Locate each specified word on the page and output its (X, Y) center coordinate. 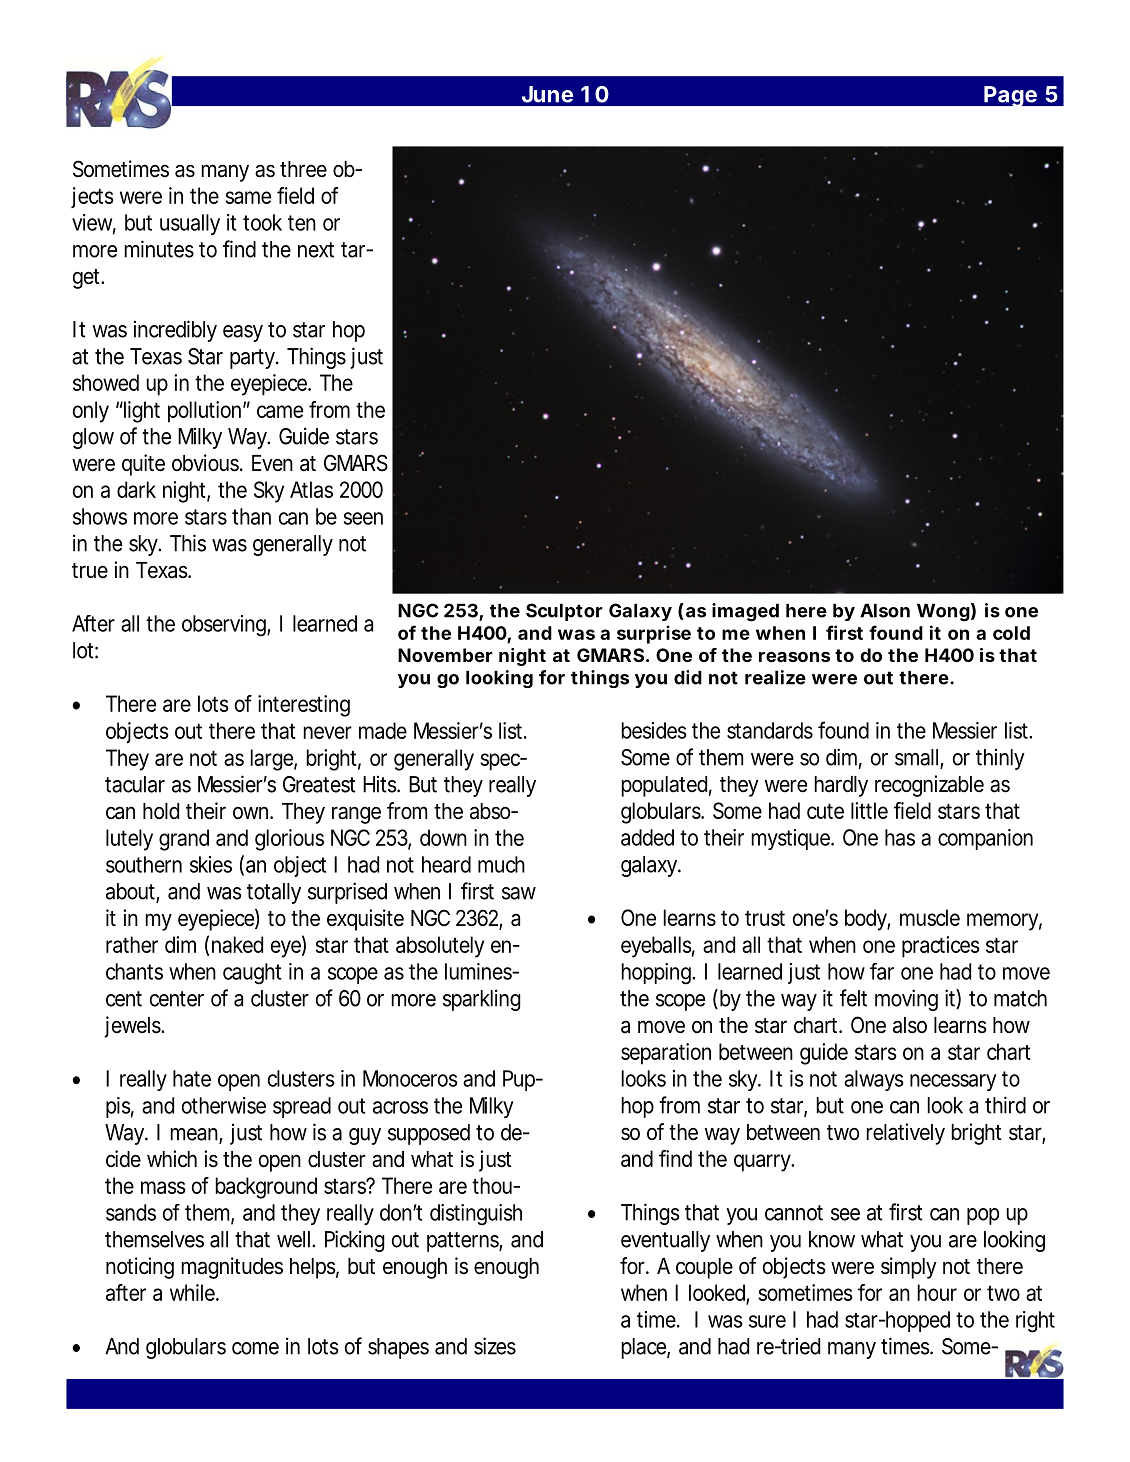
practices (941, 947)
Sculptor (564, 612)
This (188, 543)
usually (190, 224)
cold (1011, 633)
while (194, 1292)
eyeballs (658, 947)
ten (302, 223)
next (316, 250)
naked (237, 944)
